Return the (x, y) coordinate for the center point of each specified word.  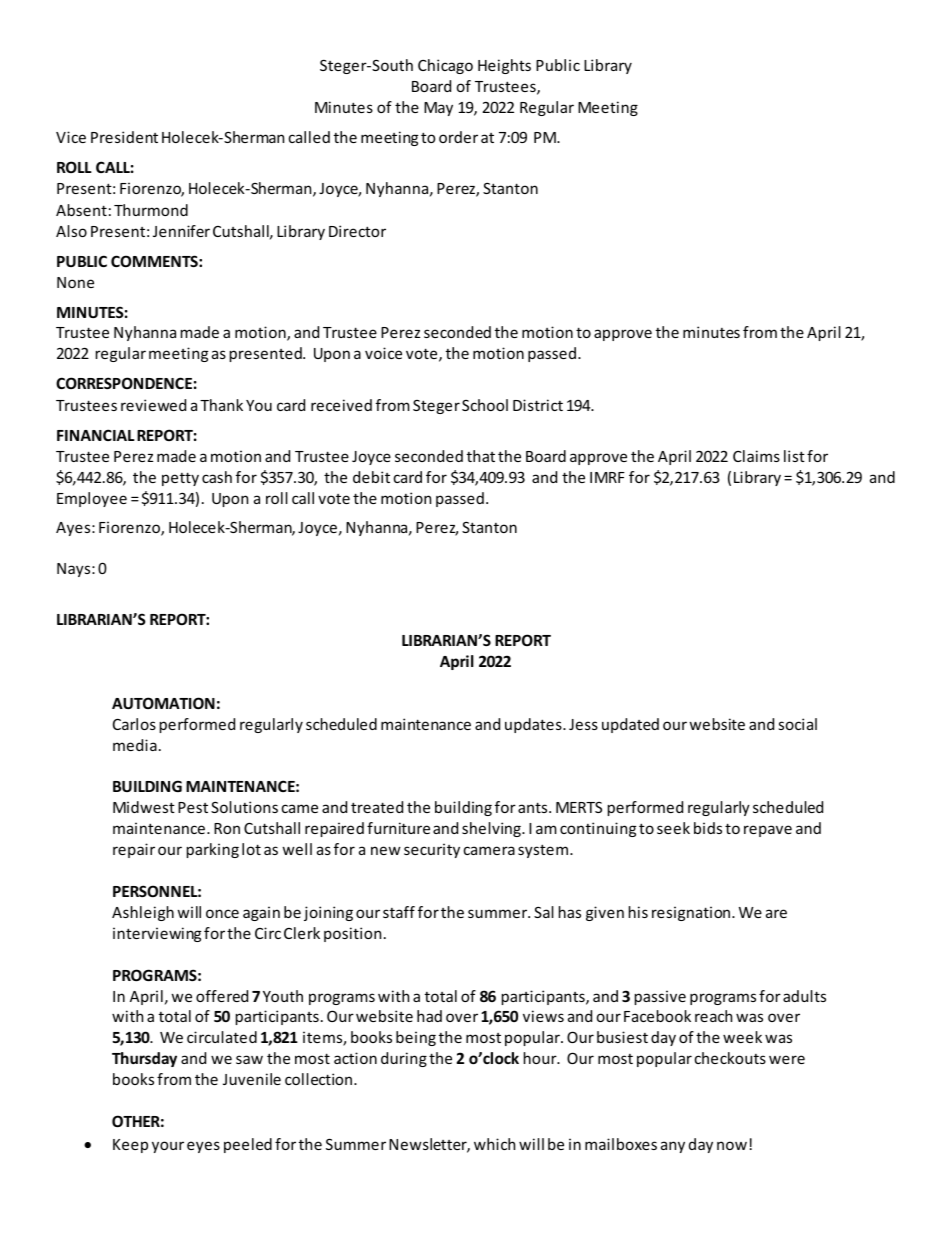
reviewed (153, 405)
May (438, 109)
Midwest (144, 807)
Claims (756, 456)
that (481, 456)
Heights (504, 66)
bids (708, 828)
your (168, 1147)
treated (377, 807)
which (494, 1144)
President (124, 137)
